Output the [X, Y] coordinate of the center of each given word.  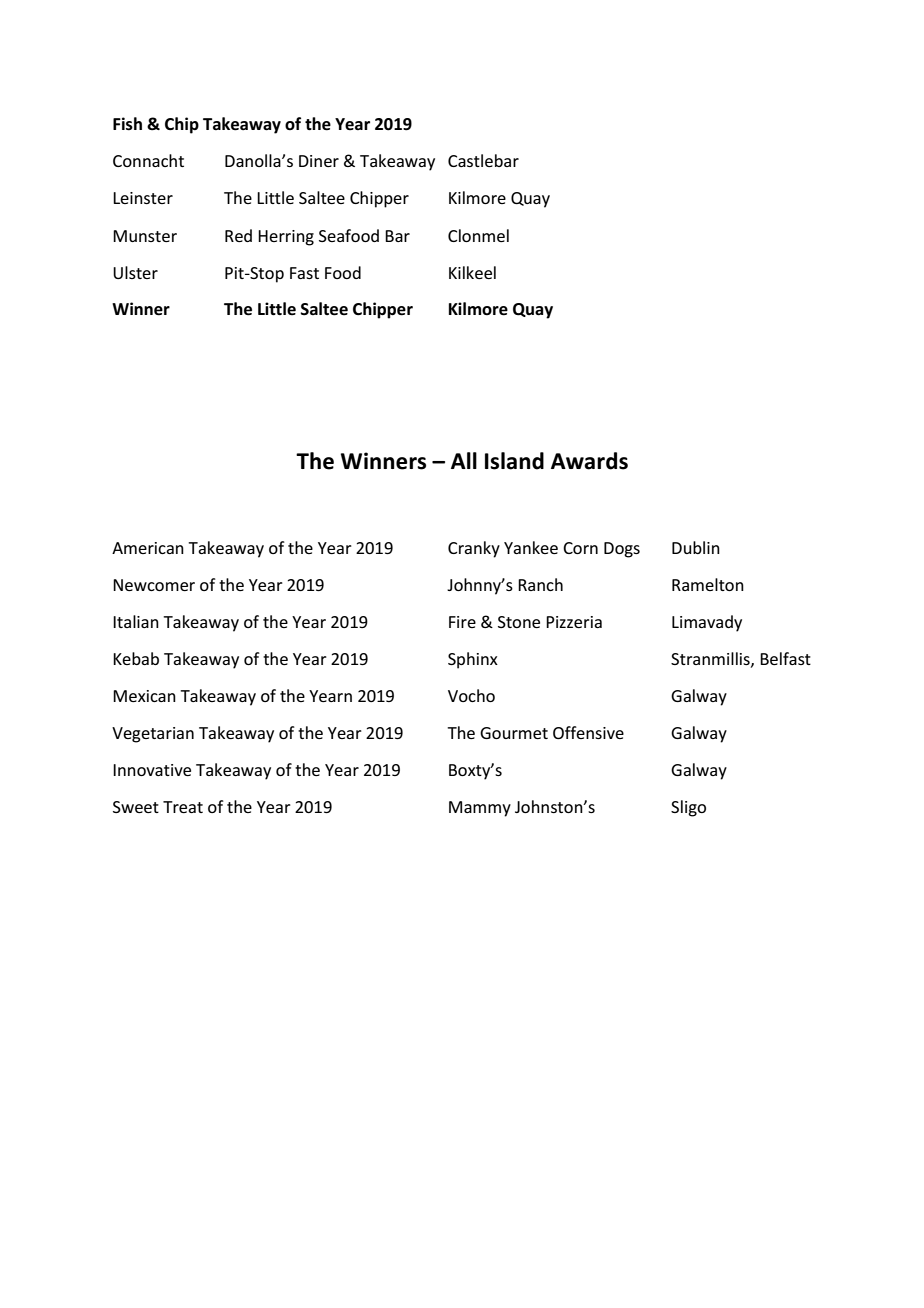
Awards [589, 461]
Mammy [480, 809]
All [464, 460]
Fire [462, 622]
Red [238, 235]
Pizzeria [574, 622]
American [148, 548]
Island [514, 461]
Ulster [135, 272]
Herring [286, 238]
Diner [319, 161]
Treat [183, 807]
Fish [127, 124]
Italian [136, 621]
